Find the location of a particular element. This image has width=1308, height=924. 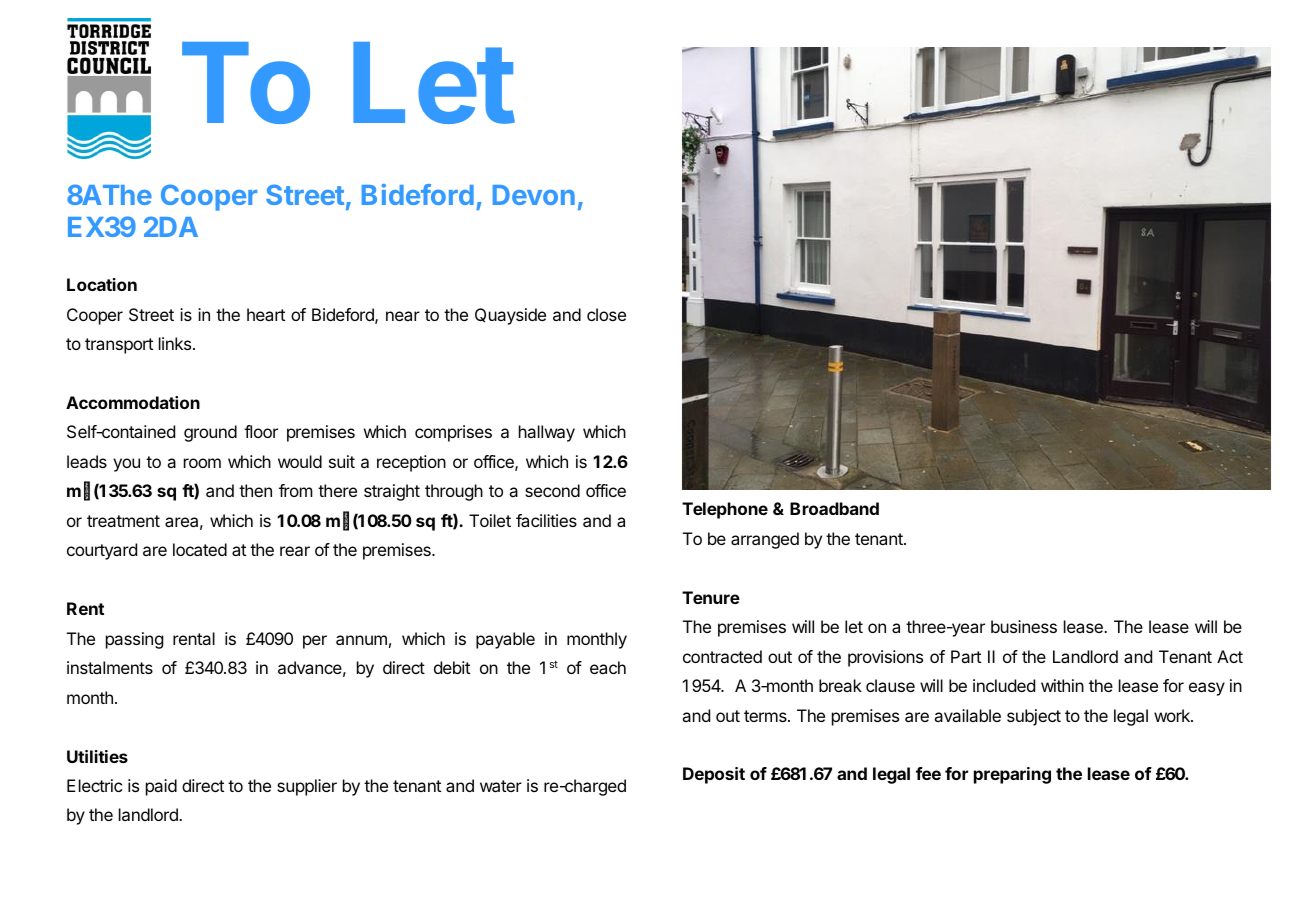

paid is located at coordinates (161, 787).
